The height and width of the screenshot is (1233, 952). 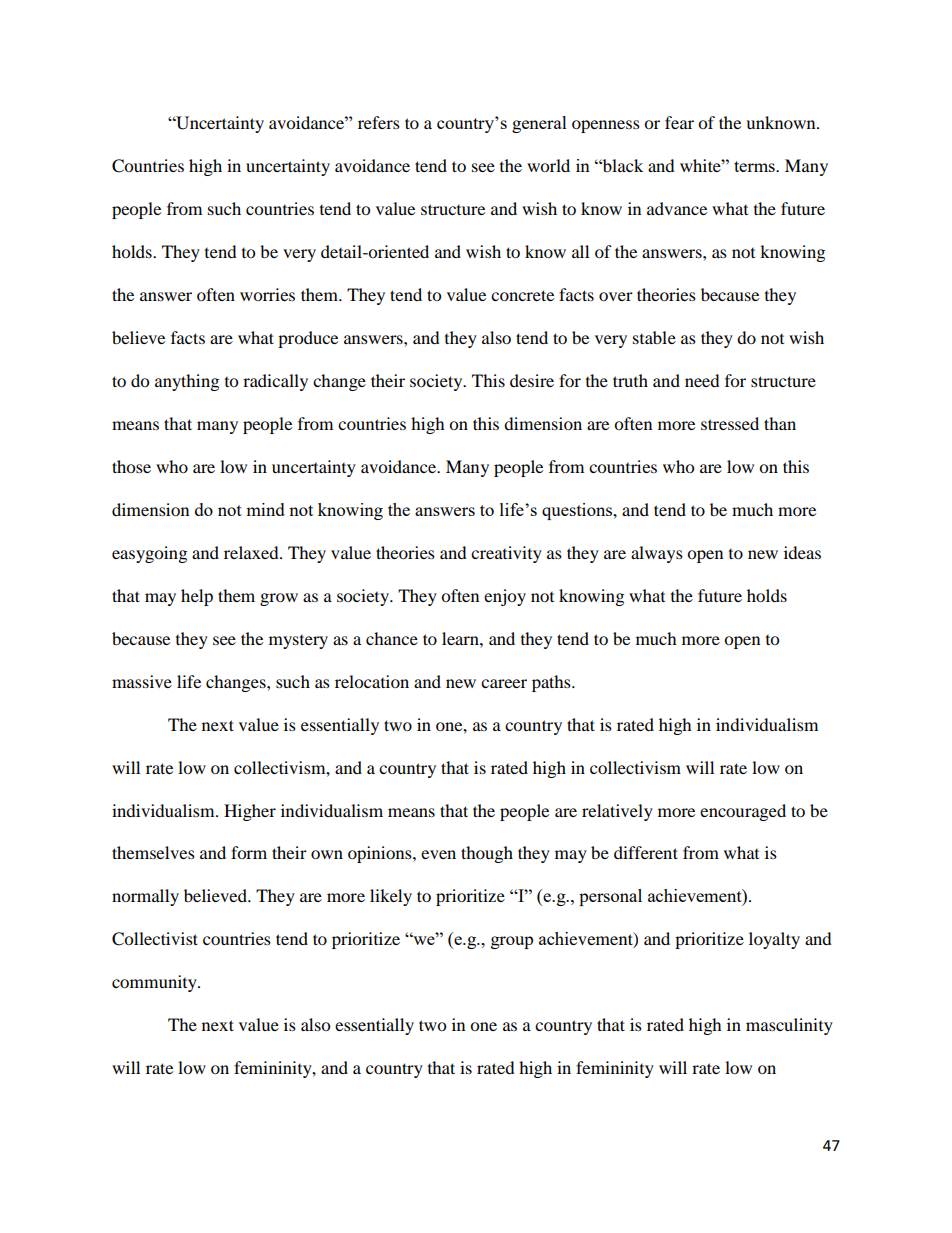 What do you see at coordinates (187, 382) in the screenshot?
I see `anything` at bounding box center [187, 382].
